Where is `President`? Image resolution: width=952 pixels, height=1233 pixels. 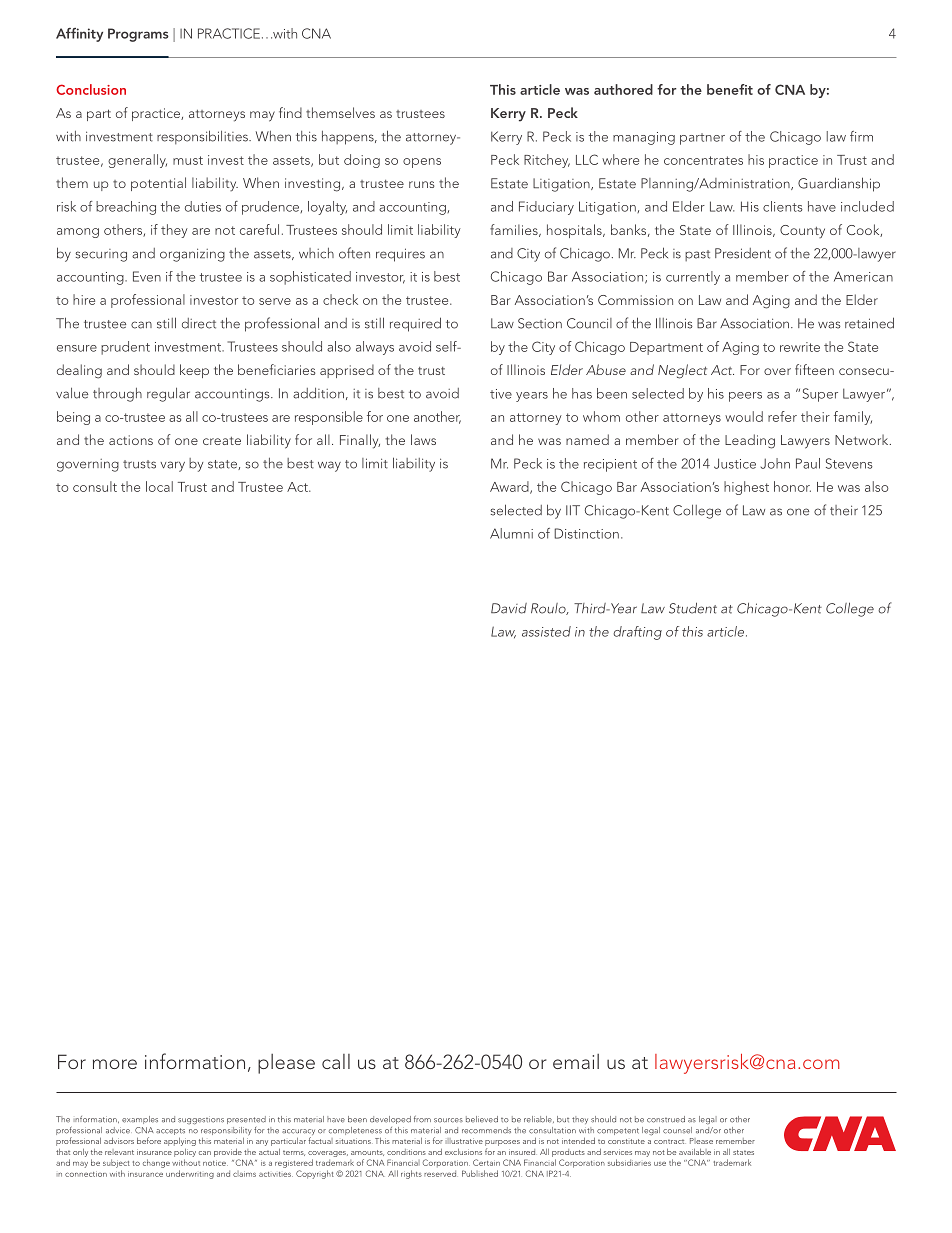 President is located at coordinates (743, 253).
